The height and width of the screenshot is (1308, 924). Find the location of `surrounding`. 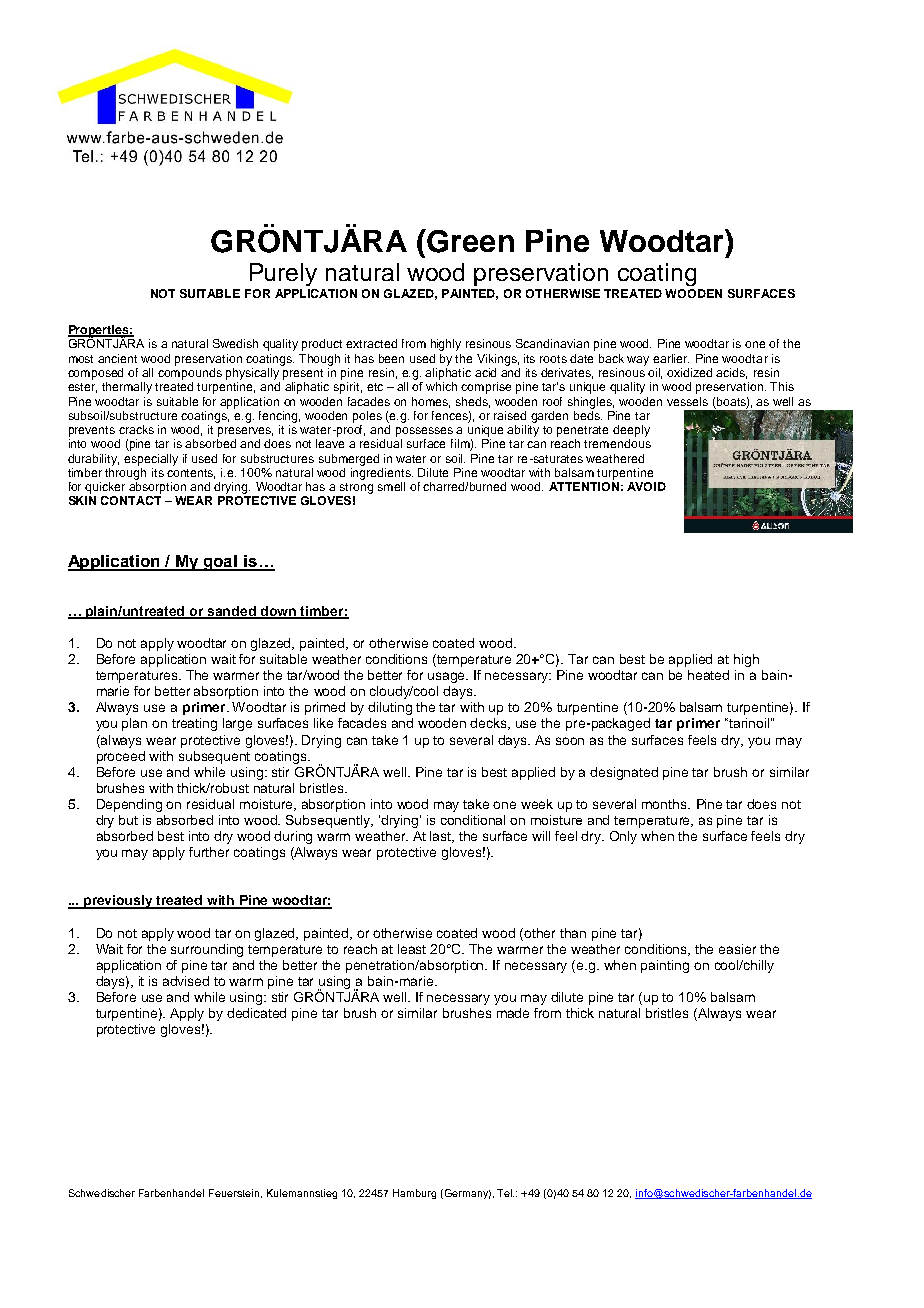

surrounding is located at coordinates (207, 950).
